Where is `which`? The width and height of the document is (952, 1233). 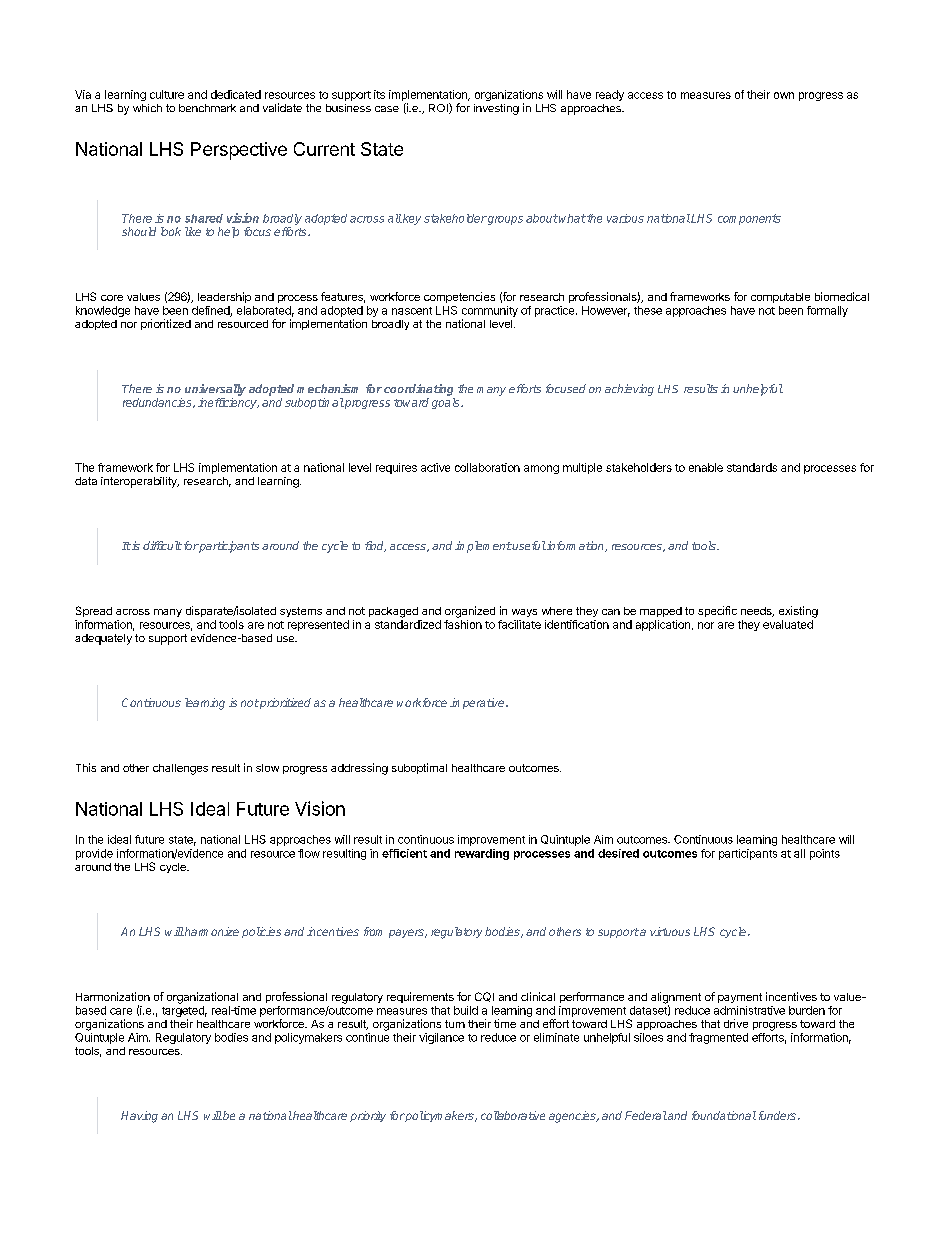 which is located at coordinates (147, 108).
